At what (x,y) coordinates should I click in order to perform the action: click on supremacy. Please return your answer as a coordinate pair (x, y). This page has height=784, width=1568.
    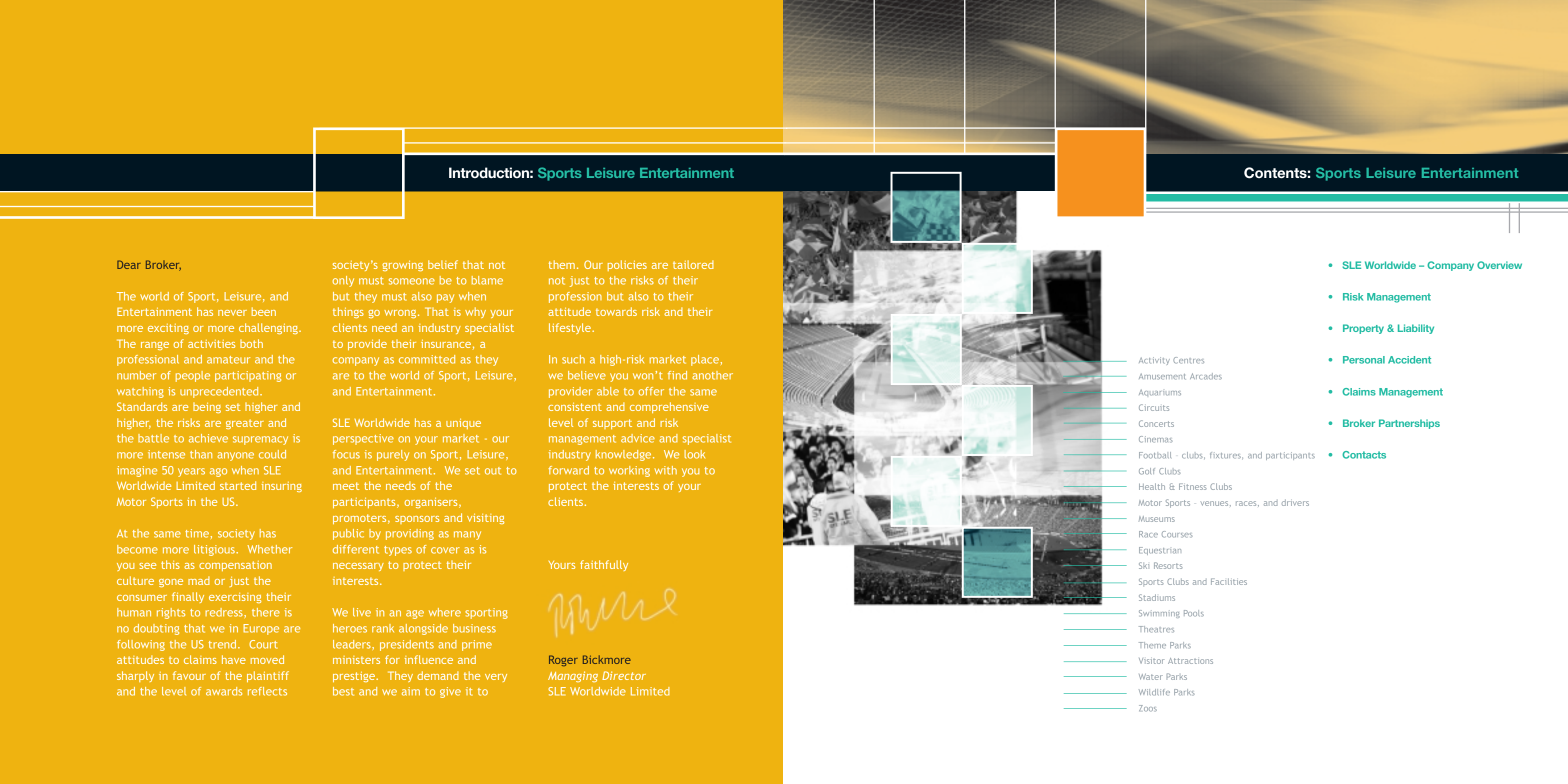
    Looking at the image, I should click on (260, 440).
